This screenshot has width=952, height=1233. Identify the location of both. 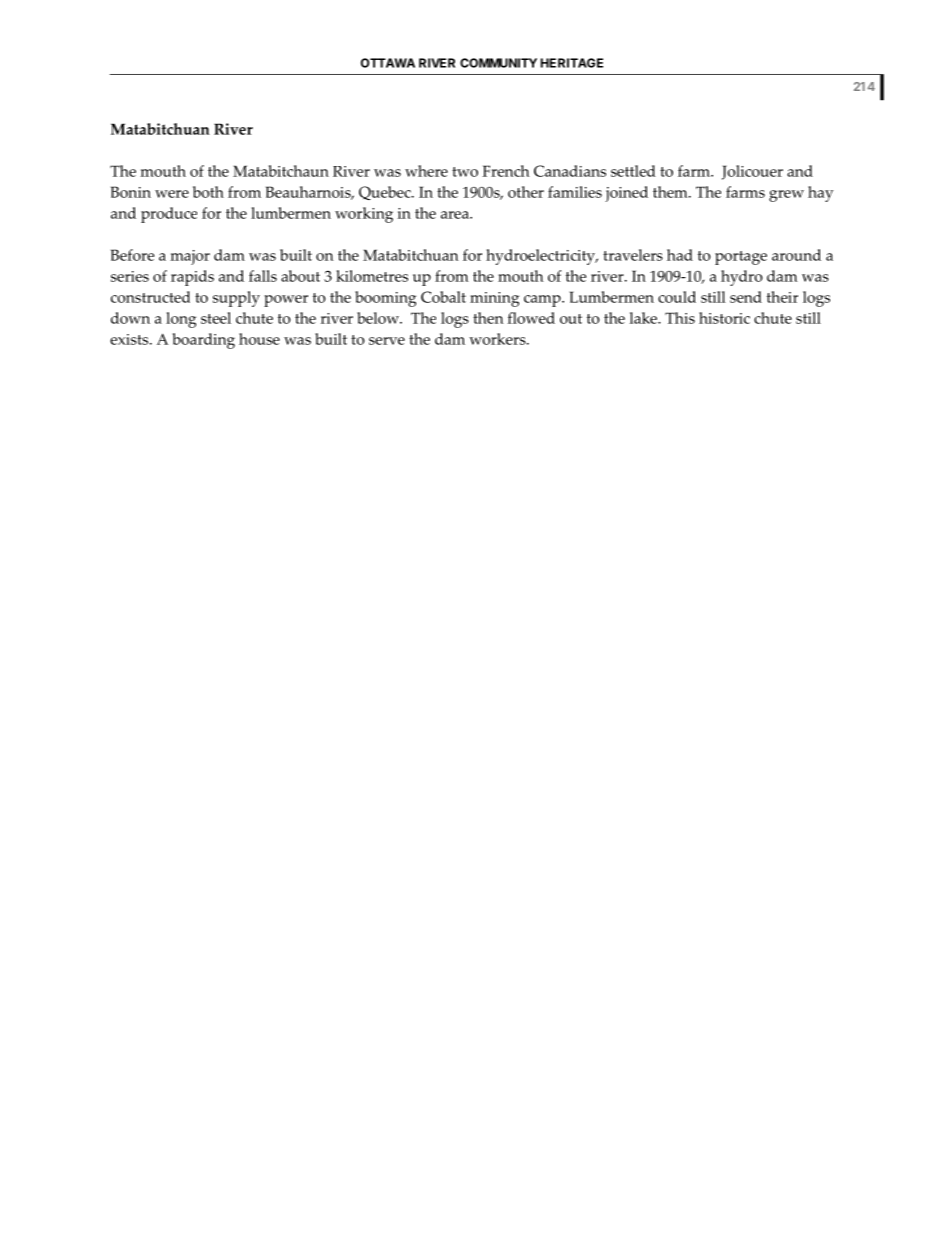
(208, 192).
